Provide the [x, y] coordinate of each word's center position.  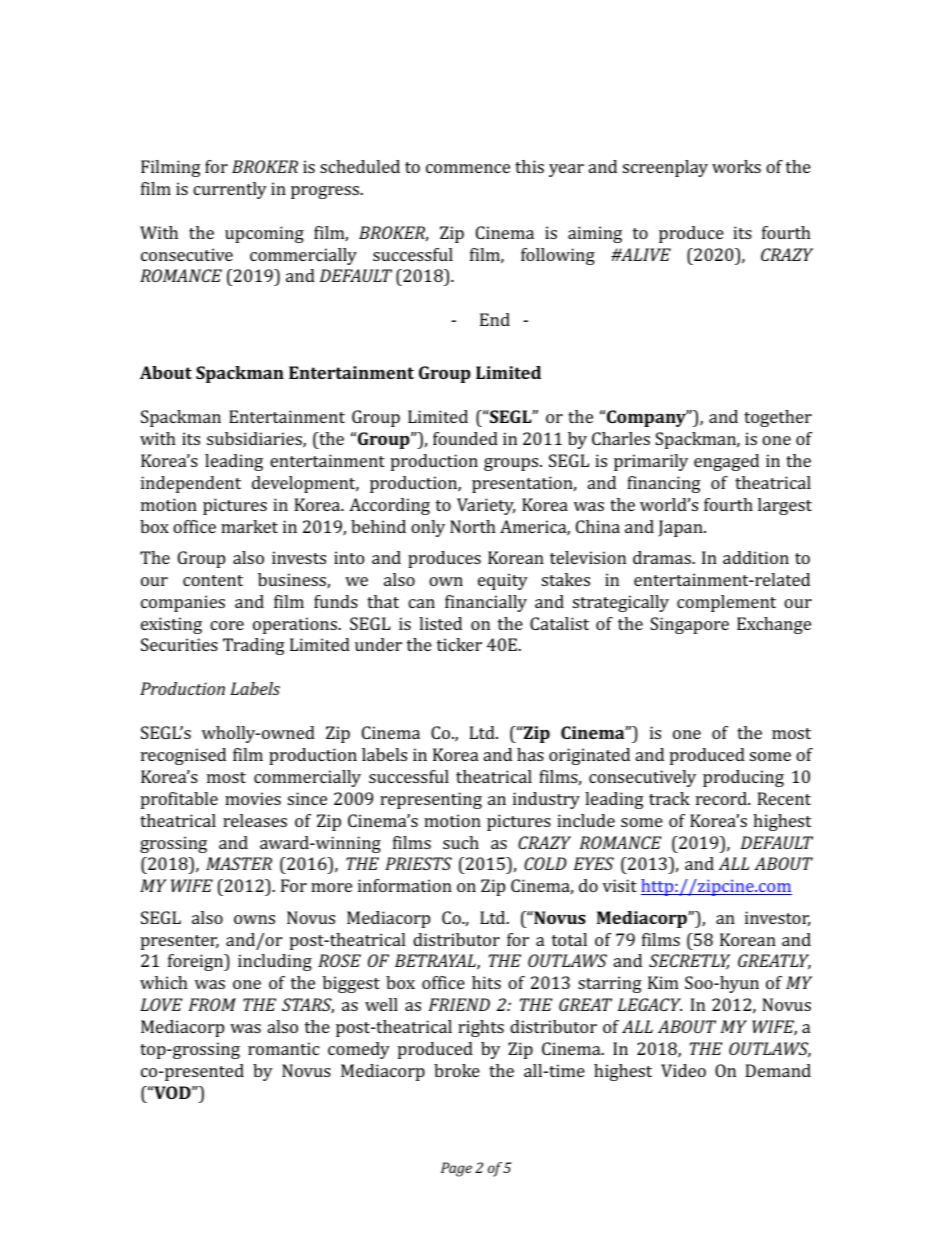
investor [777, 918]
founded [465, 438]
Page [456, 1169]
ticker [459, 644]
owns [254, 919]
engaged [726, 462]
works [736, 166]
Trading [254, 646]
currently [230, 190]
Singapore [689, 625]
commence [468, 168]
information [405, 885]
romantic [283, 1048]
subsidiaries [255, 440]
